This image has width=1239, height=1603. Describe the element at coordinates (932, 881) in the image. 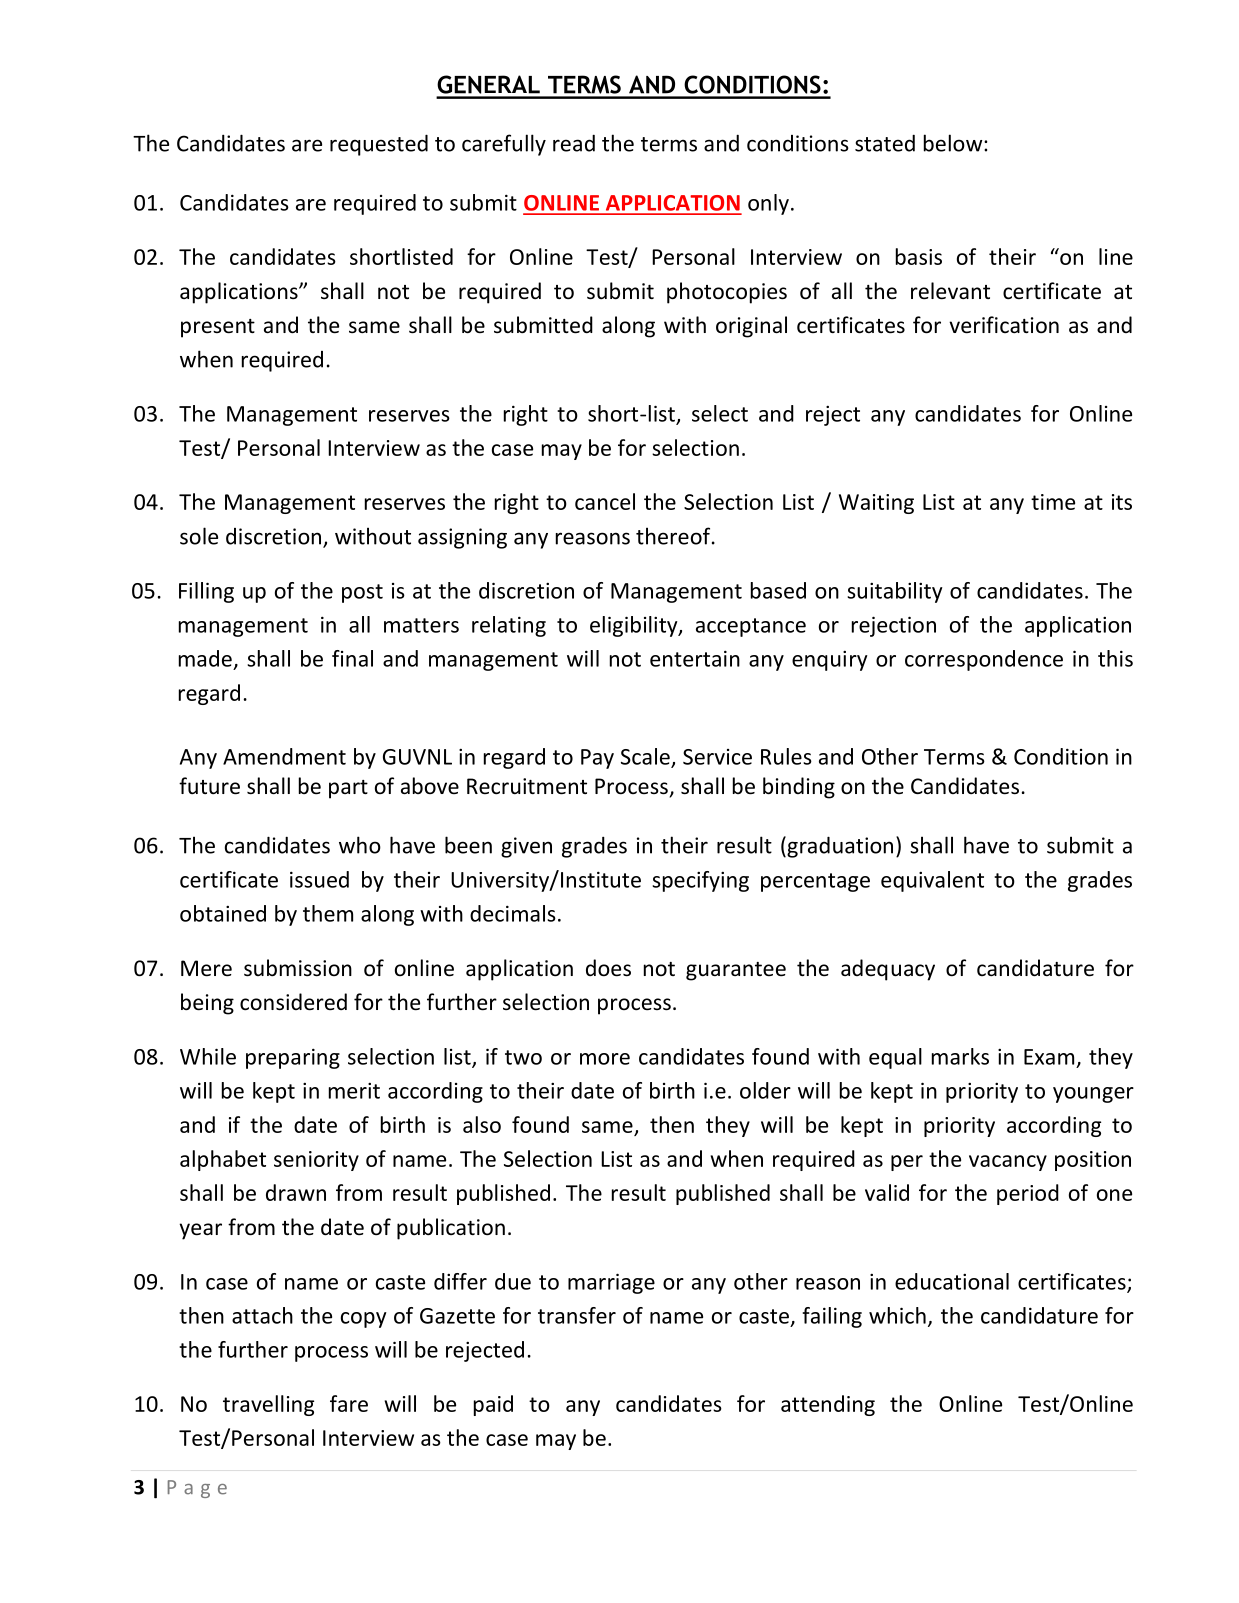

I see `equivalent` at that location.
